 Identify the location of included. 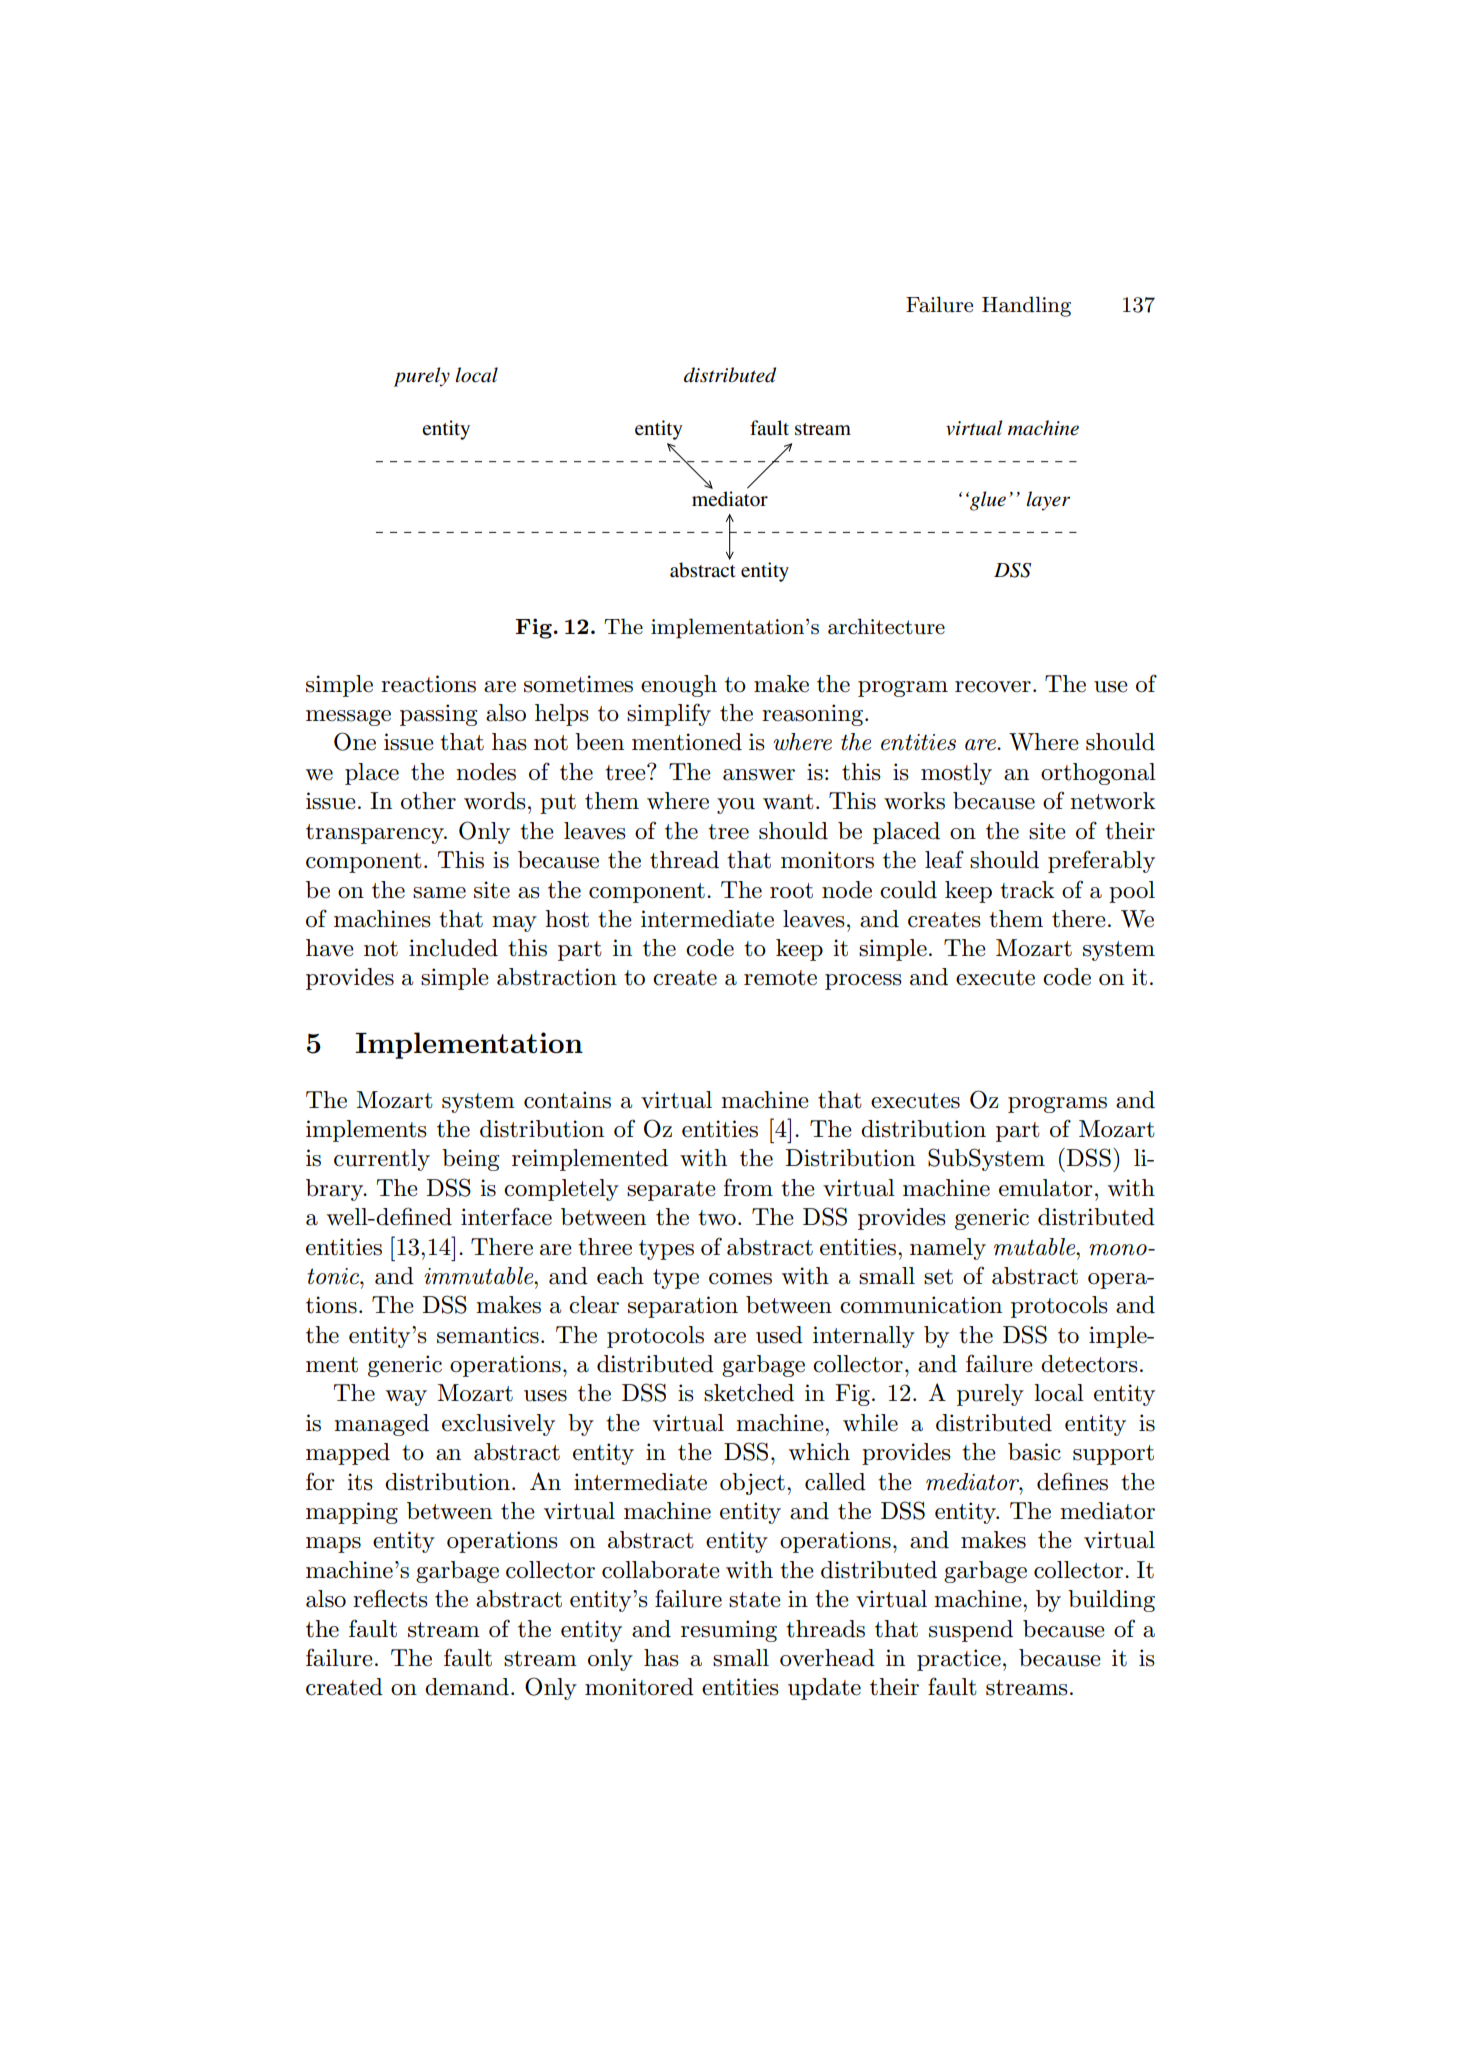
(453, 948).
